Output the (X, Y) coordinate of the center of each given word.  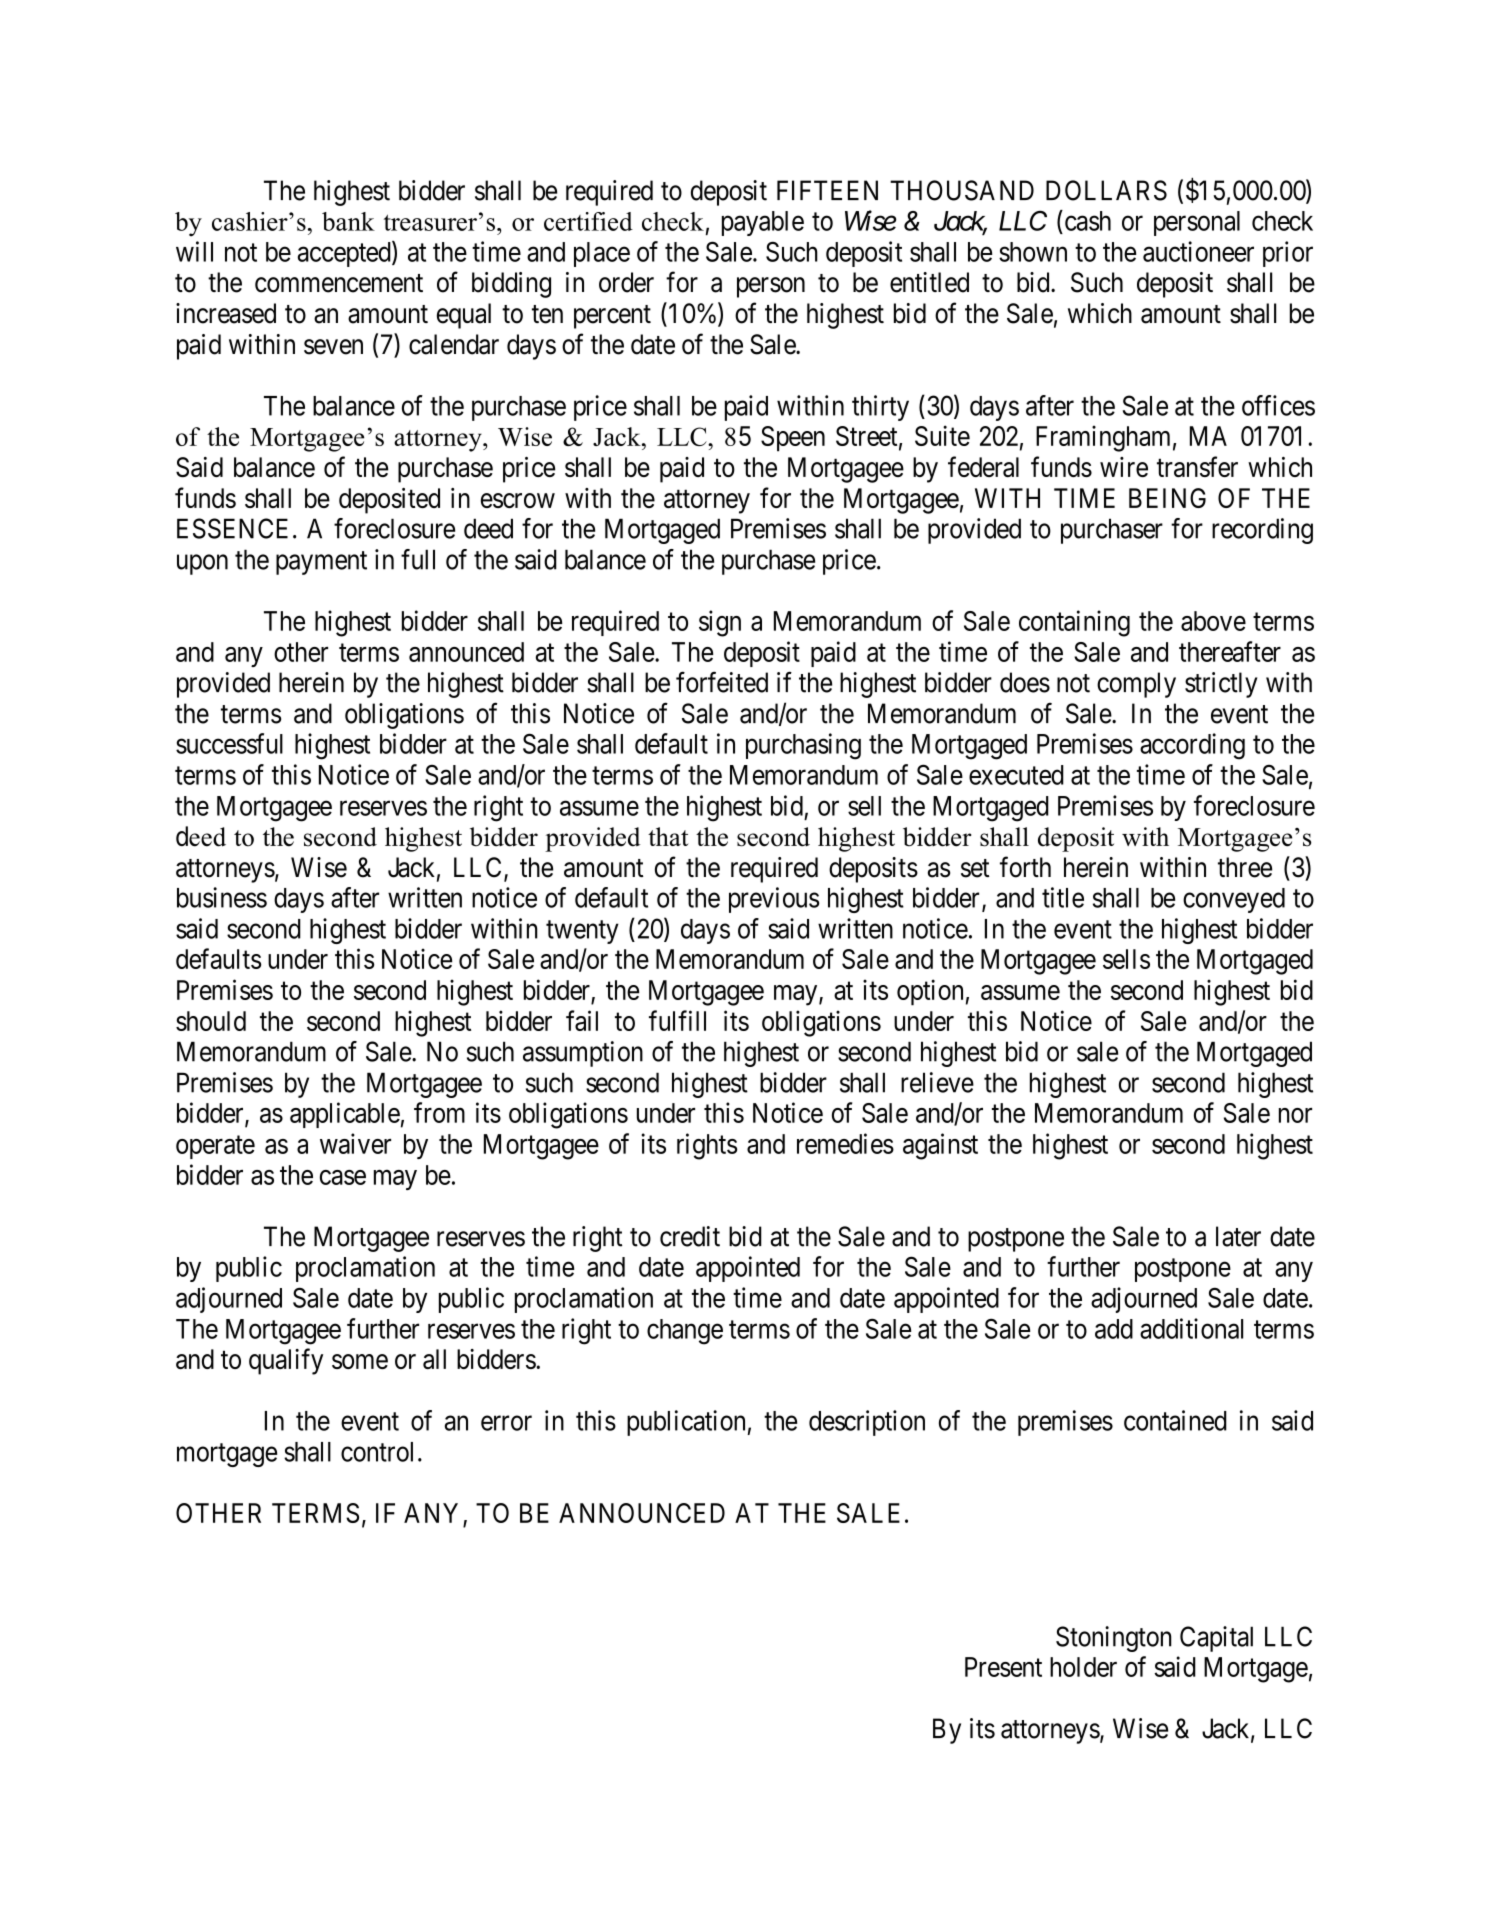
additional (1191, 1328)
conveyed (1234, 900)
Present (1003, 1667)
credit (690, 1236)
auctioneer (1198, 251)
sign (720, 623)
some (360, 1361)
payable (763, 223)
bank (348, 221)
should (211, 1021)
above (1213, 621)
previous (774, 900)
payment (321, 563)
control (377, 1452)
